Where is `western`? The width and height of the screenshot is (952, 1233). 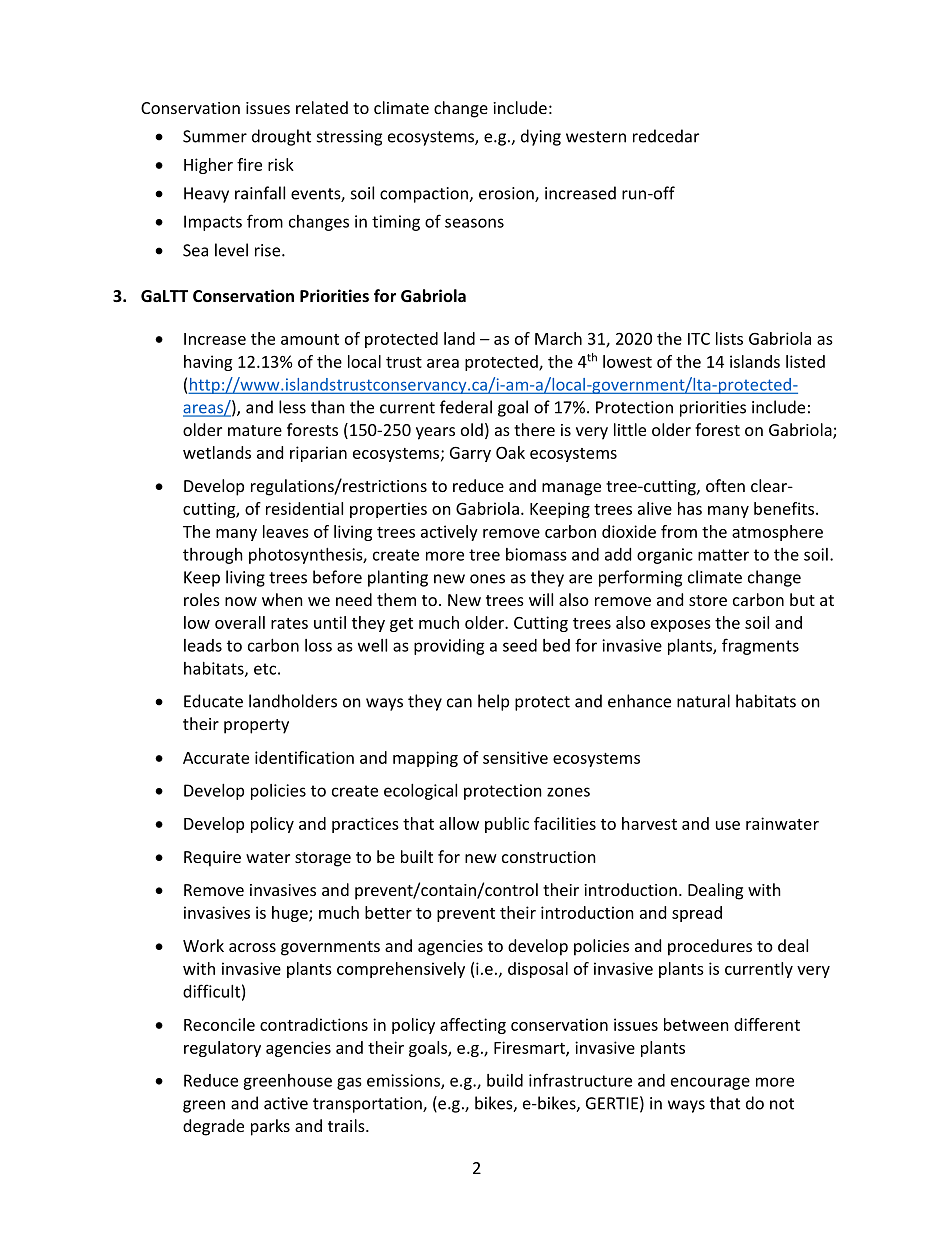 western is located at coordinates (596, 137).
